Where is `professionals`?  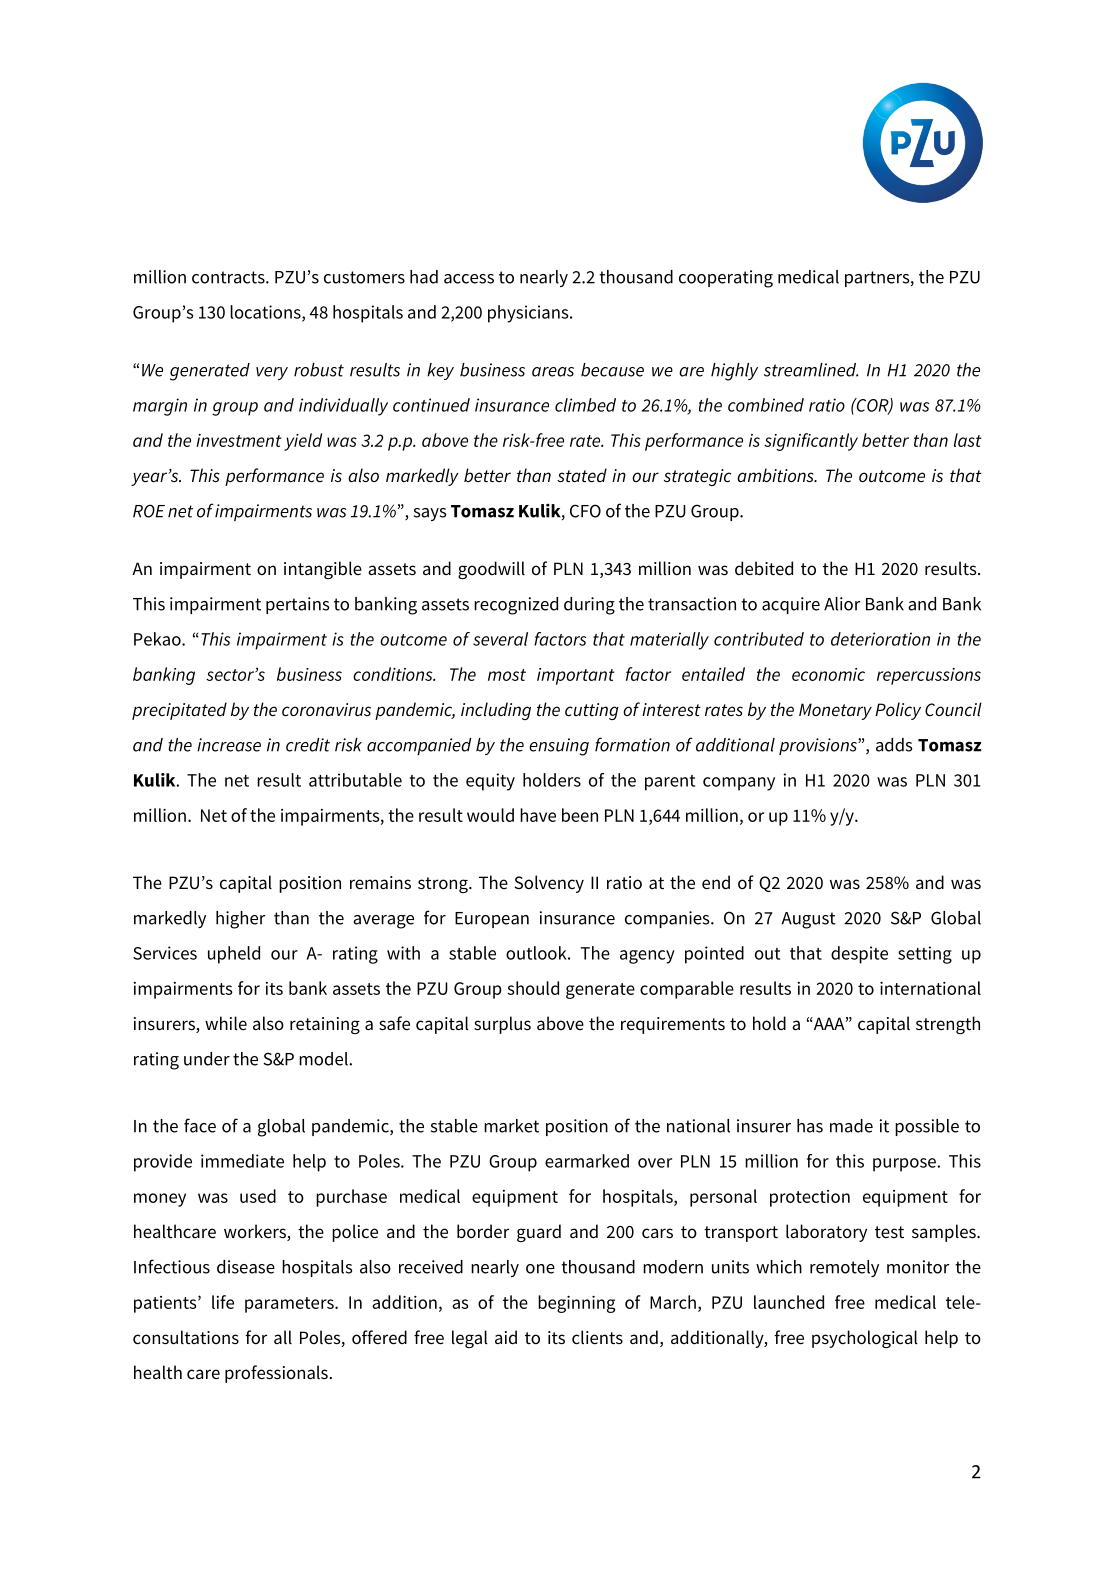 professionals is located at coordinates (276, 1374).
